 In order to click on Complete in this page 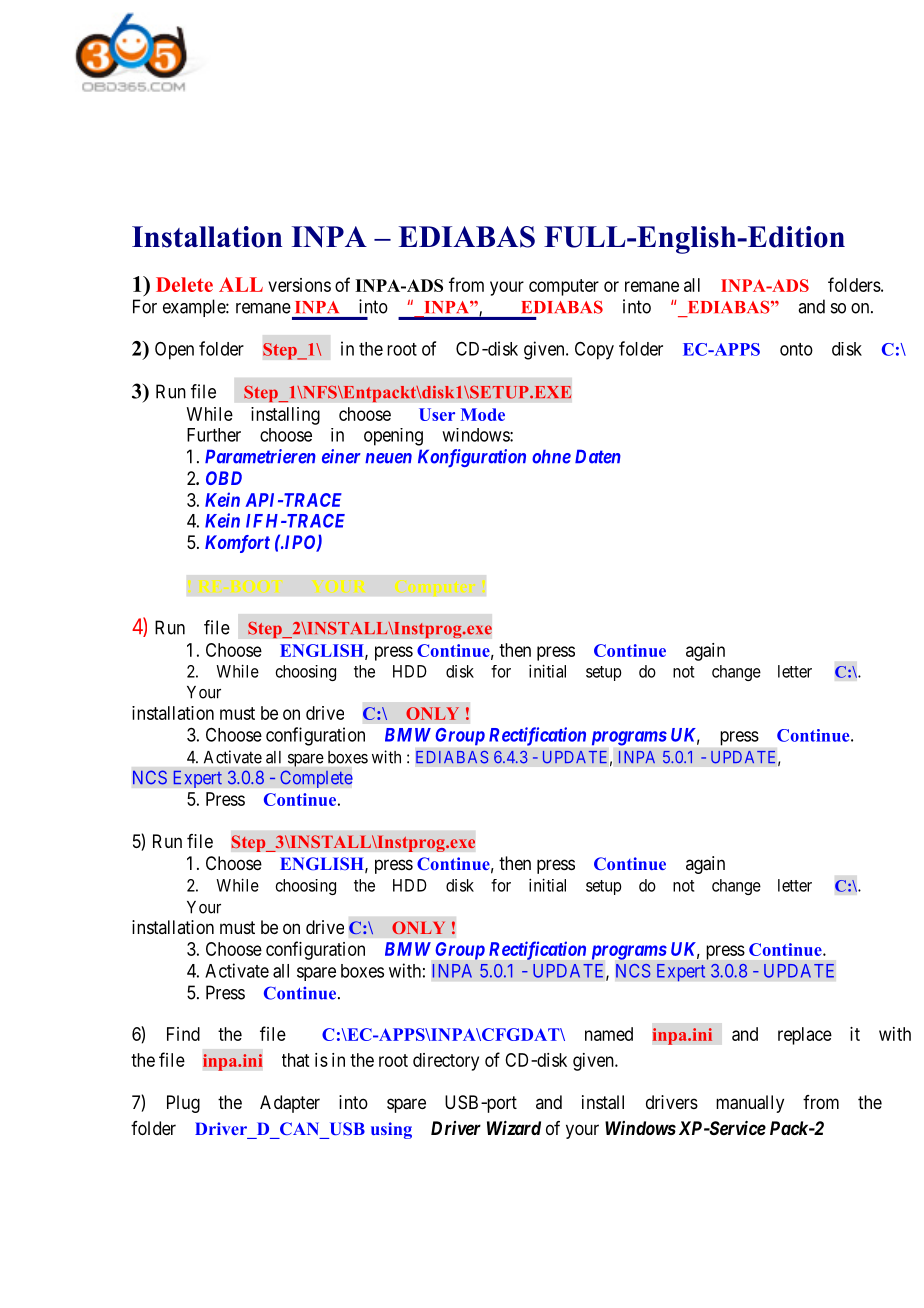, I will do `click(316, 779)`.
